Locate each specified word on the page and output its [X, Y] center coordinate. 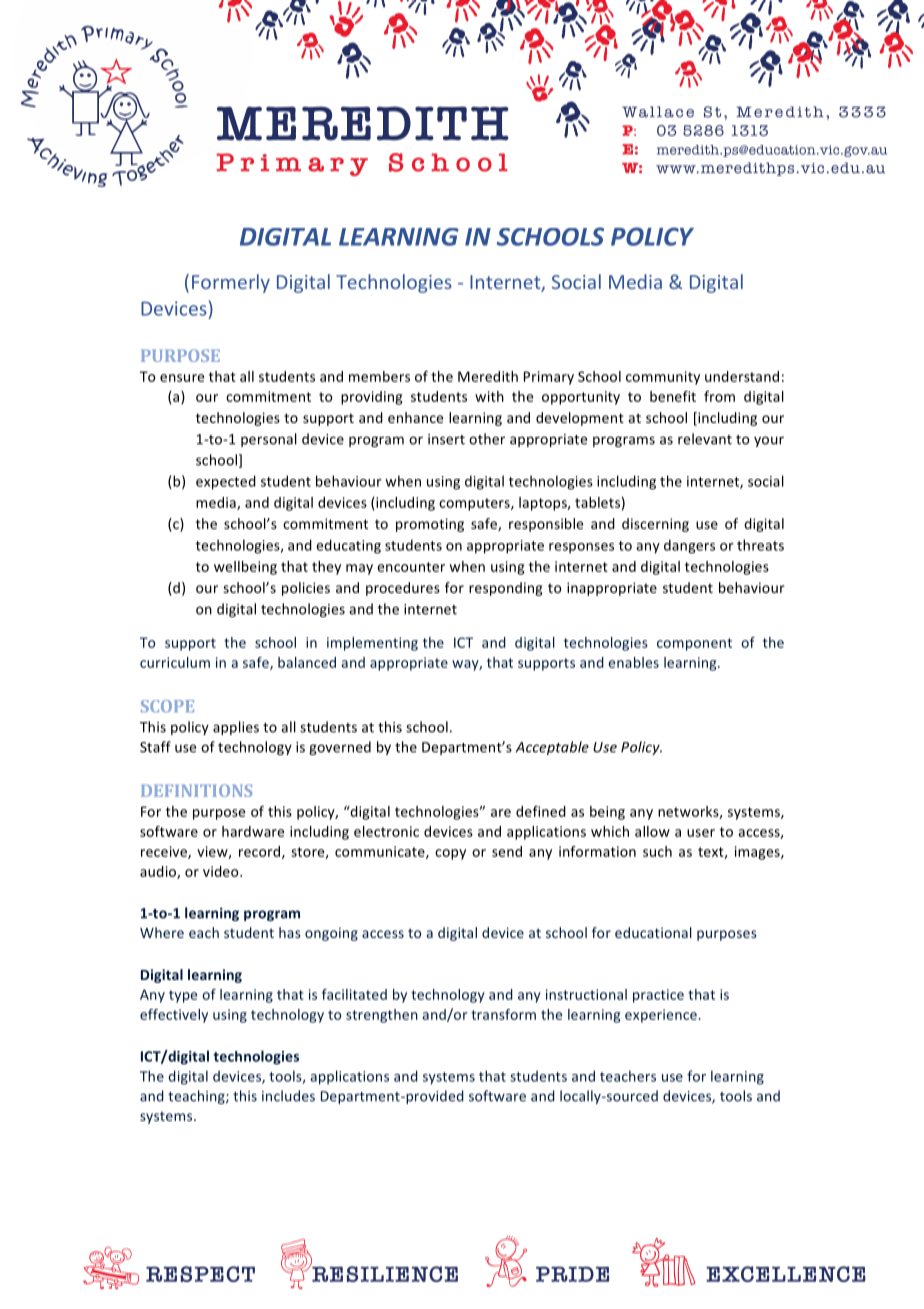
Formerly [231, 283]
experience [662, 1016]
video [222, 871]
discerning [655, 525]
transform [503, 1014]
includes [288, 1096]
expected [226, 482]
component [694, 644]
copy [450, 854]
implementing [372, 644]
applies [236, 728]
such [657, 851]
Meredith [488, 376]
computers [475, 504]
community [663, 378]
